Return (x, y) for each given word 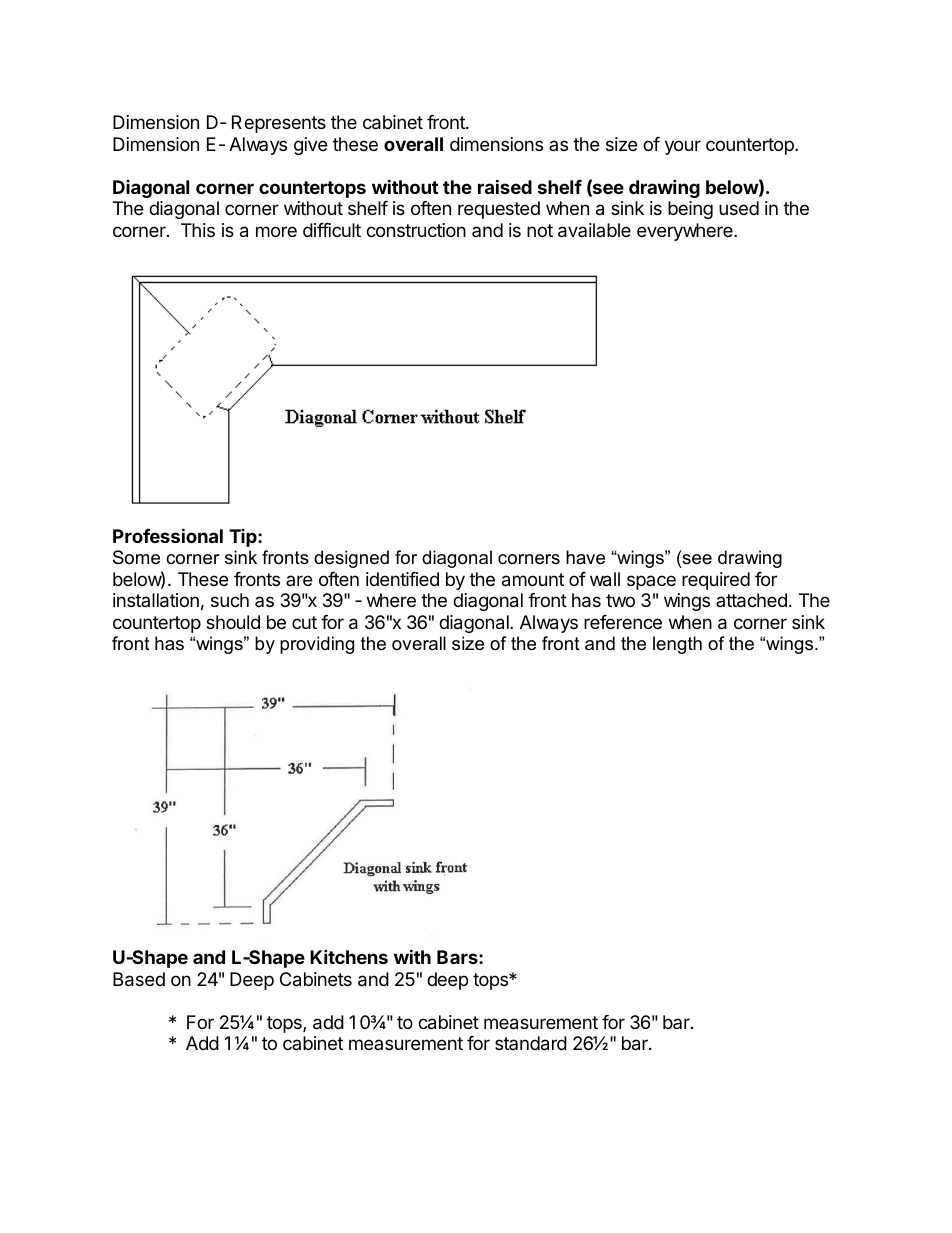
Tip (244, 538)
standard (531, 1043)
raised (505, 186)
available (594, 230)
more (276, 231)
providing (317, 645)
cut (304, 622)
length (677, 645)
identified (402, 579)
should (233, 622)
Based (139, 979)
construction (416, 230)
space (651, 582)
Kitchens (349, 956)
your (683, 147)
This (198, 230)
